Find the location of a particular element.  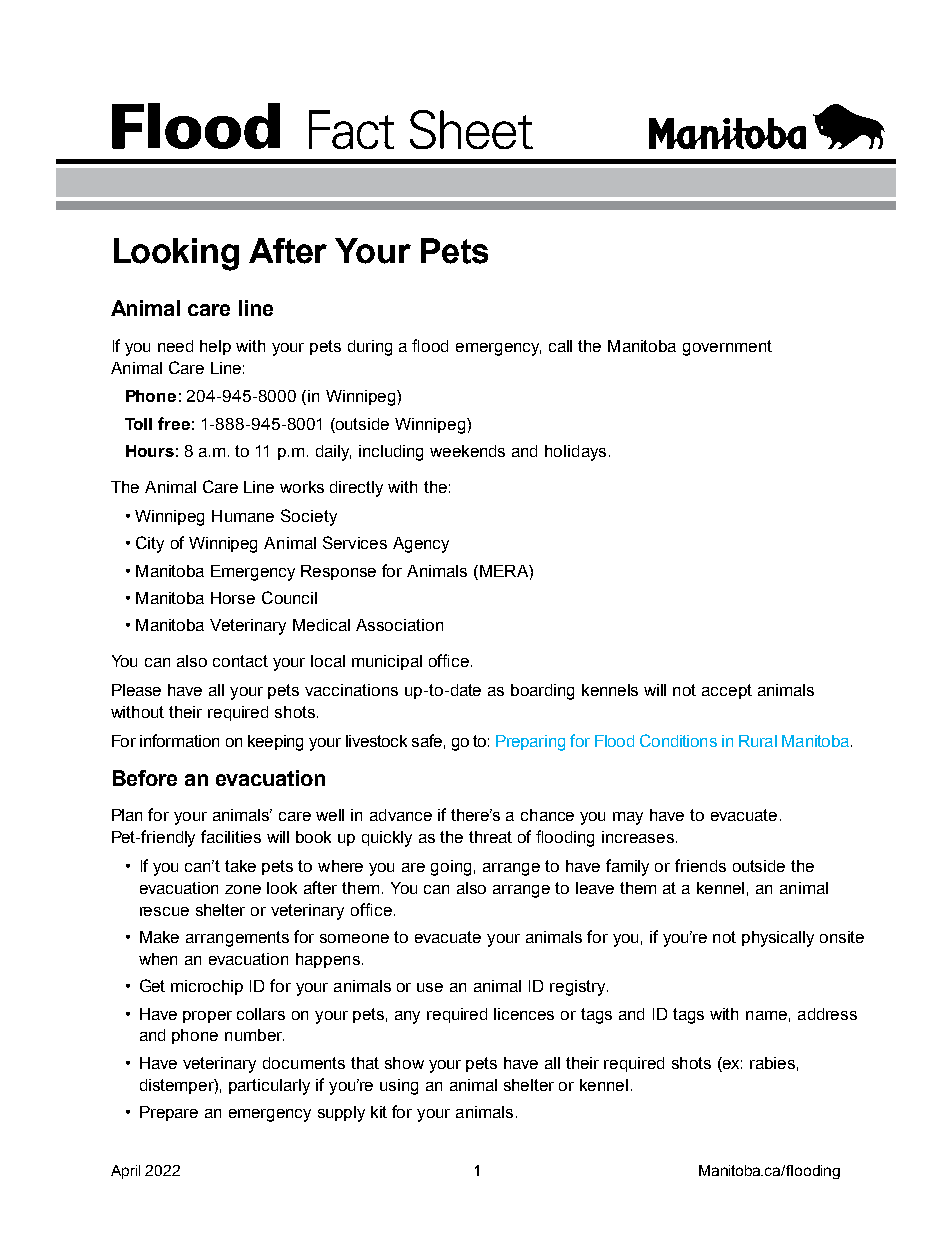

address is located at coordinates (827, 1014).
